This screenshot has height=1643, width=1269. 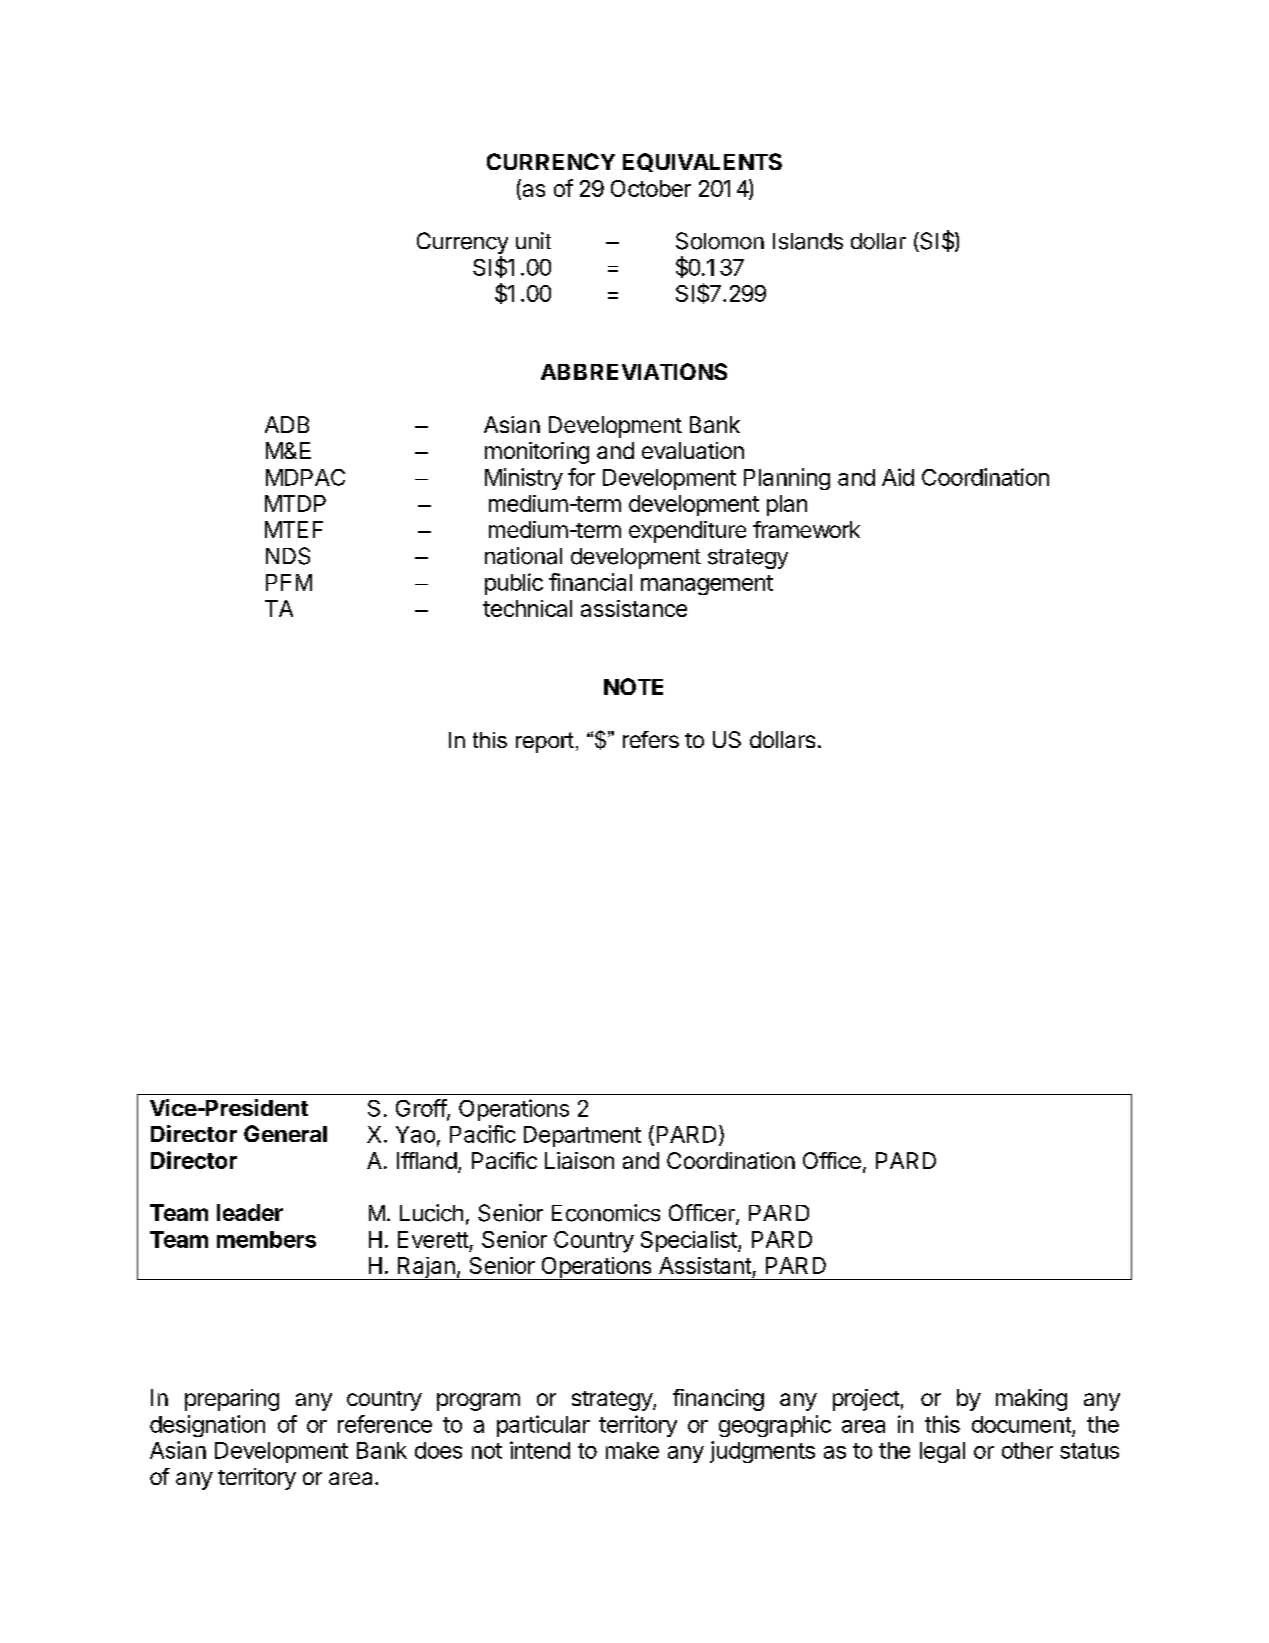 What do you see at coordinates (651, 739) in the screenshot?
I see `refers` at bounding box center [651, 739].
